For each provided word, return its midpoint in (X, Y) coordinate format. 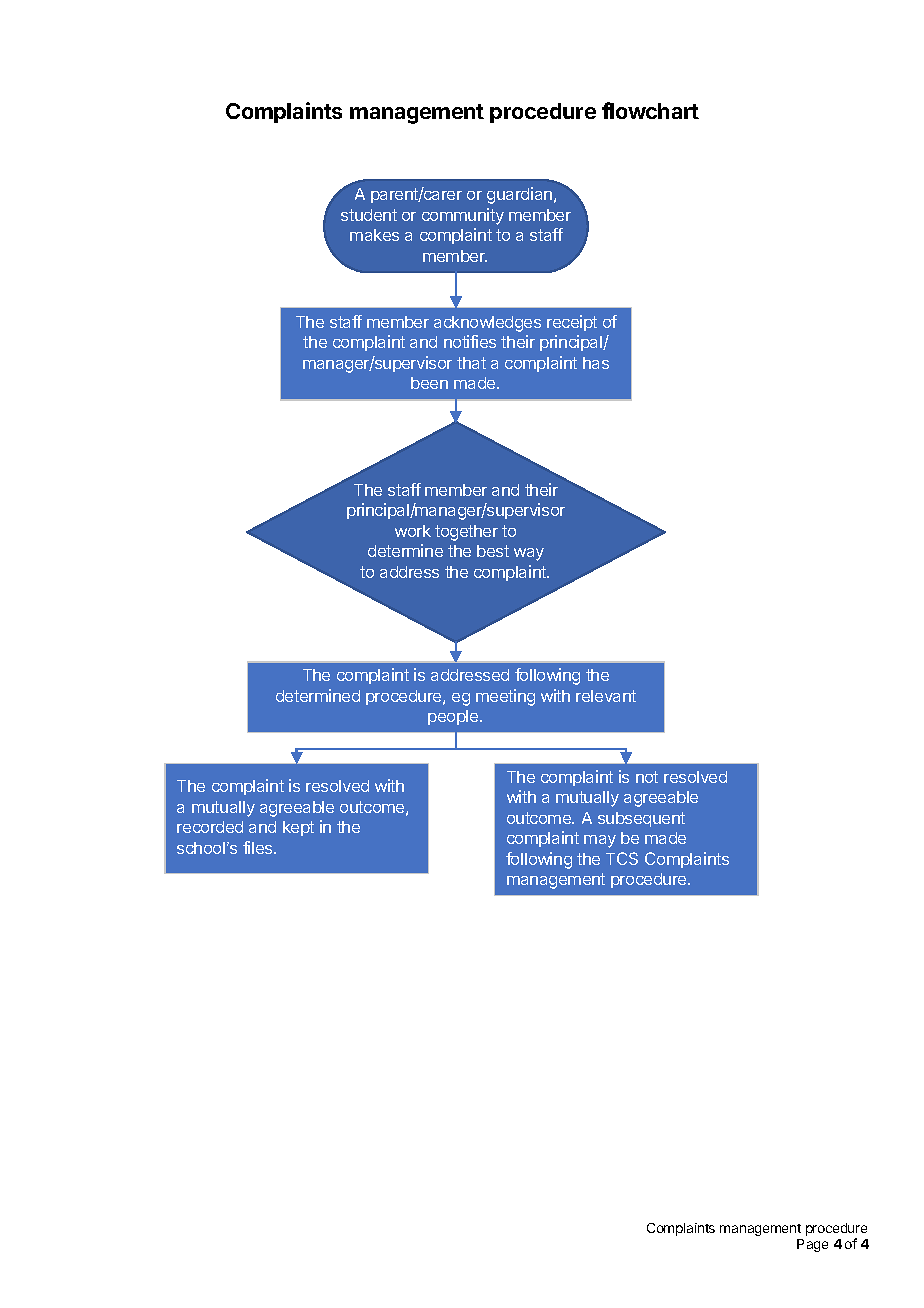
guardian (519, 195)
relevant (606, 696)
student (369, 215)
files (259, 847)
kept (298, 828)
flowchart (650, 110)
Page (812, 1245)
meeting (505, 697)
